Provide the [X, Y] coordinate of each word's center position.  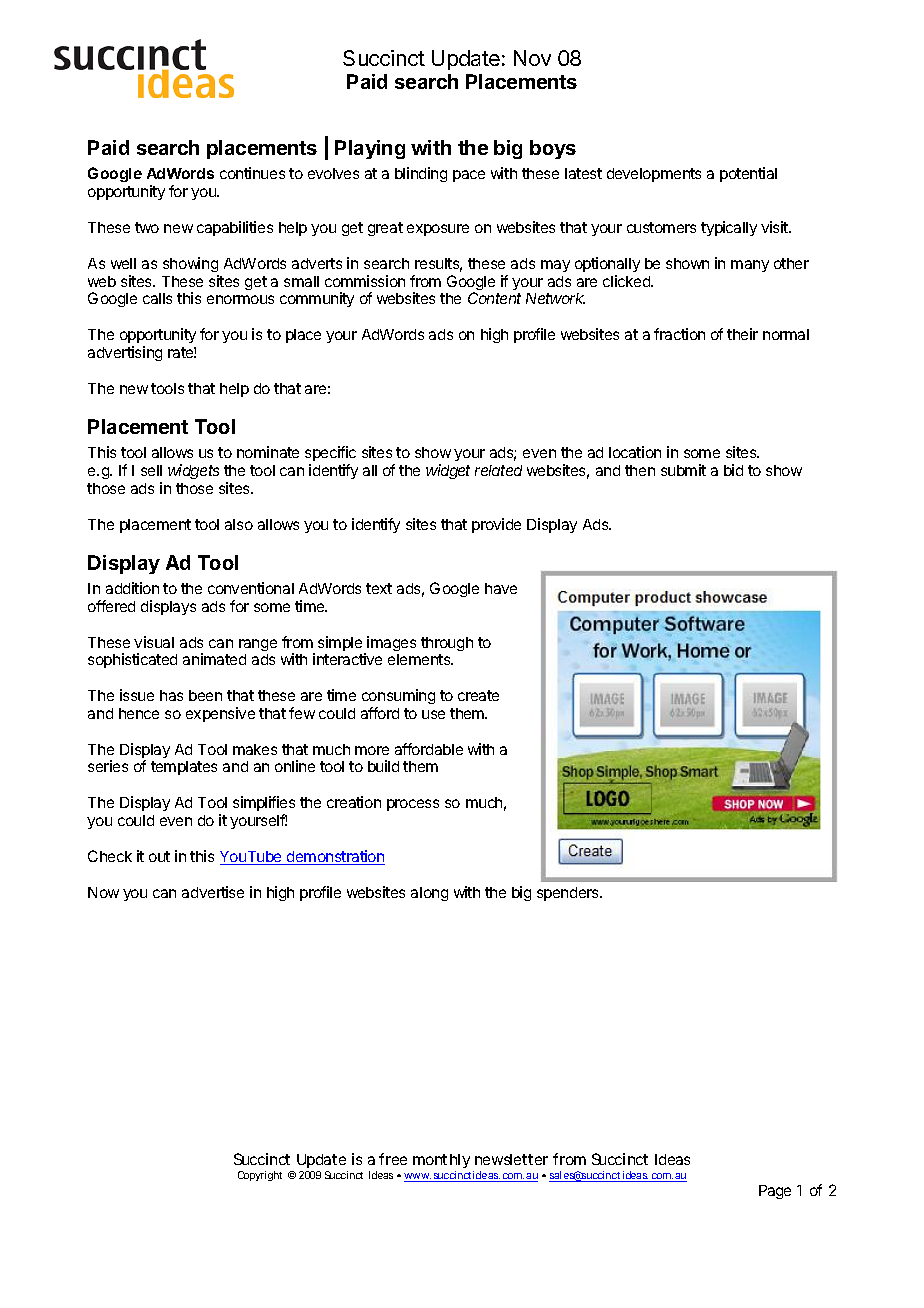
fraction [679, 334]
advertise [213, 892]
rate [182, 352]
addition [132, 588]
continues [252, 173]
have [501, 588]
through [447, 644]
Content [494, 298]
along [429, 894]
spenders [569, 894]
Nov [532, 58]
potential [748, 174]
